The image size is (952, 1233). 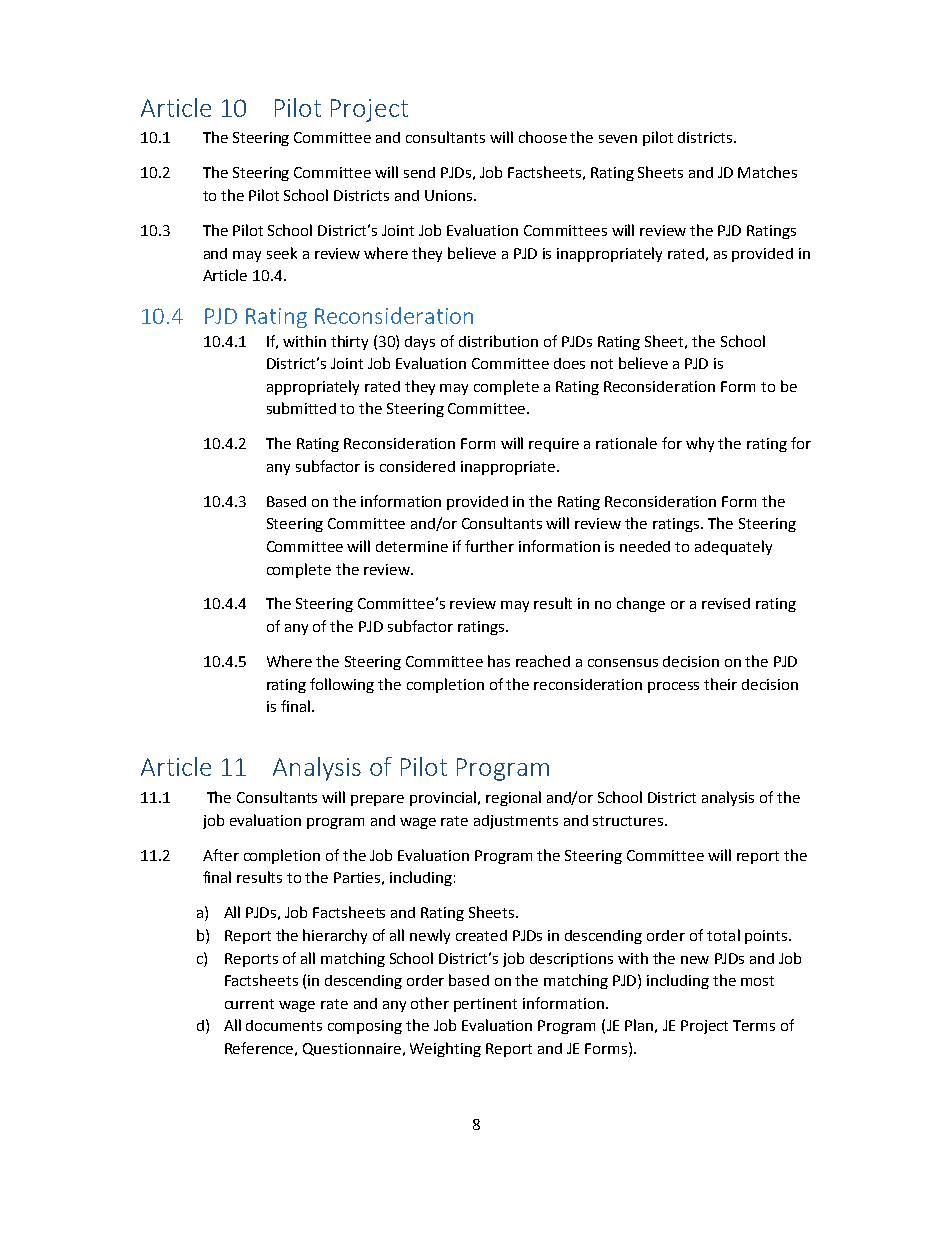 What do you see at coordinates (282, 253) in the screenshot?
I see `seek` at bounding box center [282, 253].
